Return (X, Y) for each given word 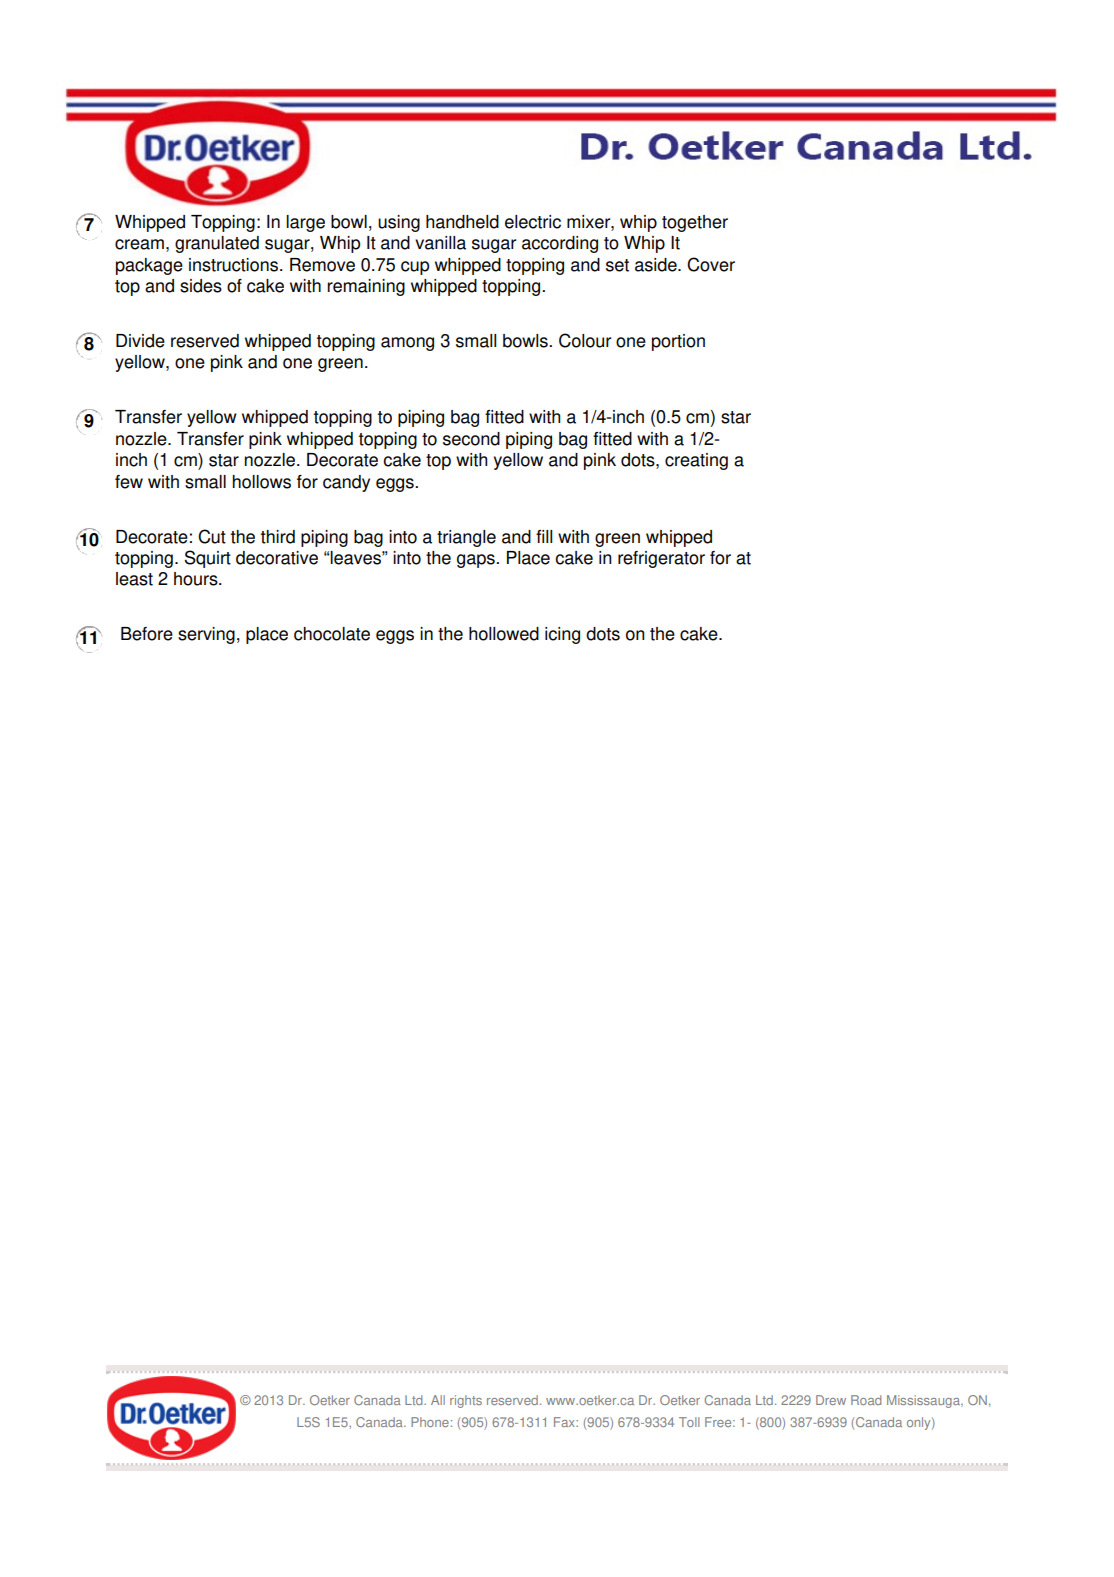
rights (466, 1401)
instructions (235, 265)
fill (544, 536)
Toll (689, 1422)
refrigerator (661, 559)
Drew (831, 1400)
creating (696, 461)
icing (562, 635)
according (560, 244)
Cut (212, 536)
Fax (565, 1422)
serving (206, 635)
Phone (430, 1422)
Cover (711, 264)
